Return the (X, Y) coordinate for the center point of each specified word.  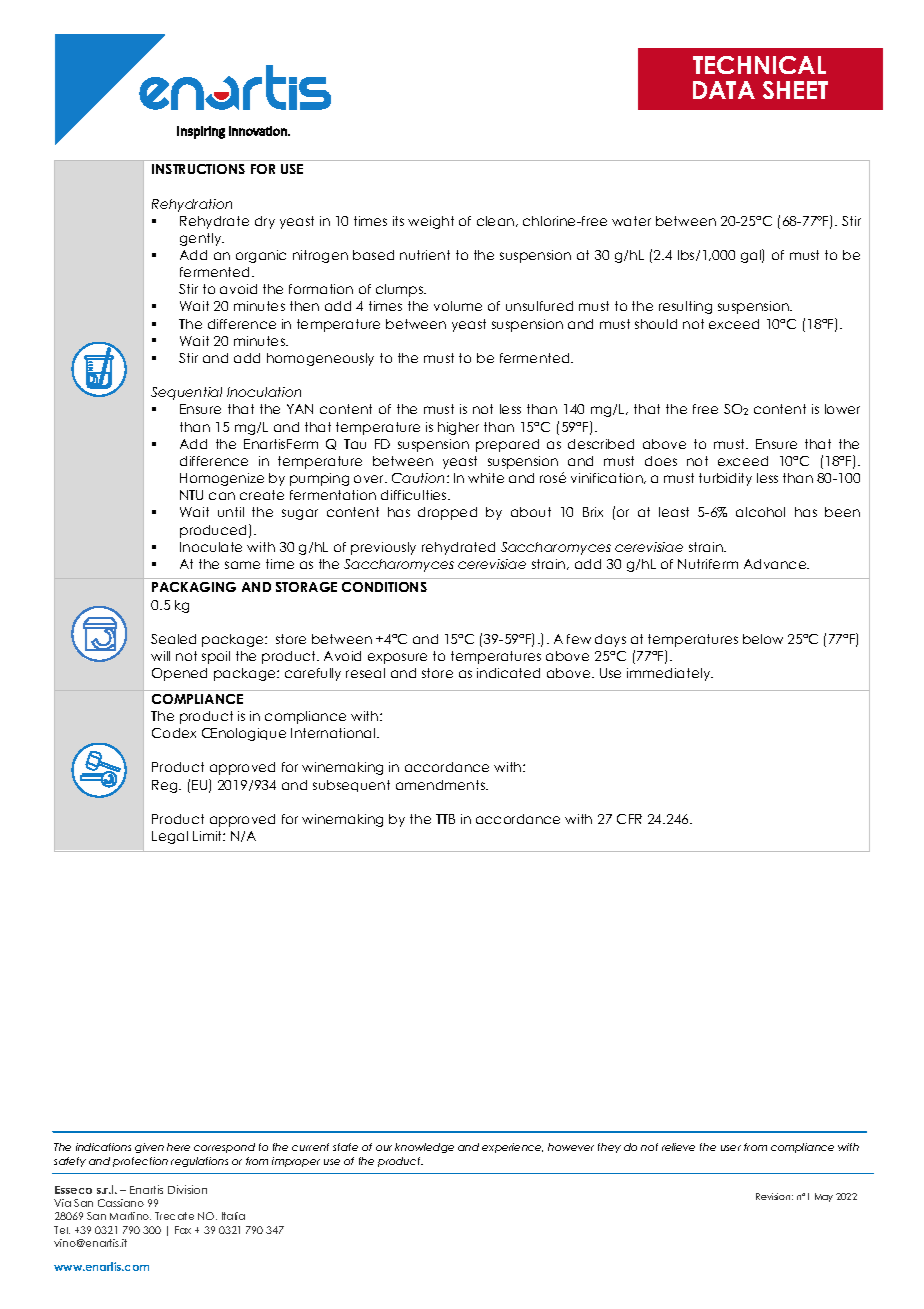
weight (431, 222)
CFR (629, 819)
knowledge (424, 1148)
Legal (170, 837)
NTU (191, 495)
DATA (724, 90)
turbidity (725, 479)
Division (187, 1189)
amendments (442, 785)
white (486, 478)
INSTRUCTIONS (198, 169)
